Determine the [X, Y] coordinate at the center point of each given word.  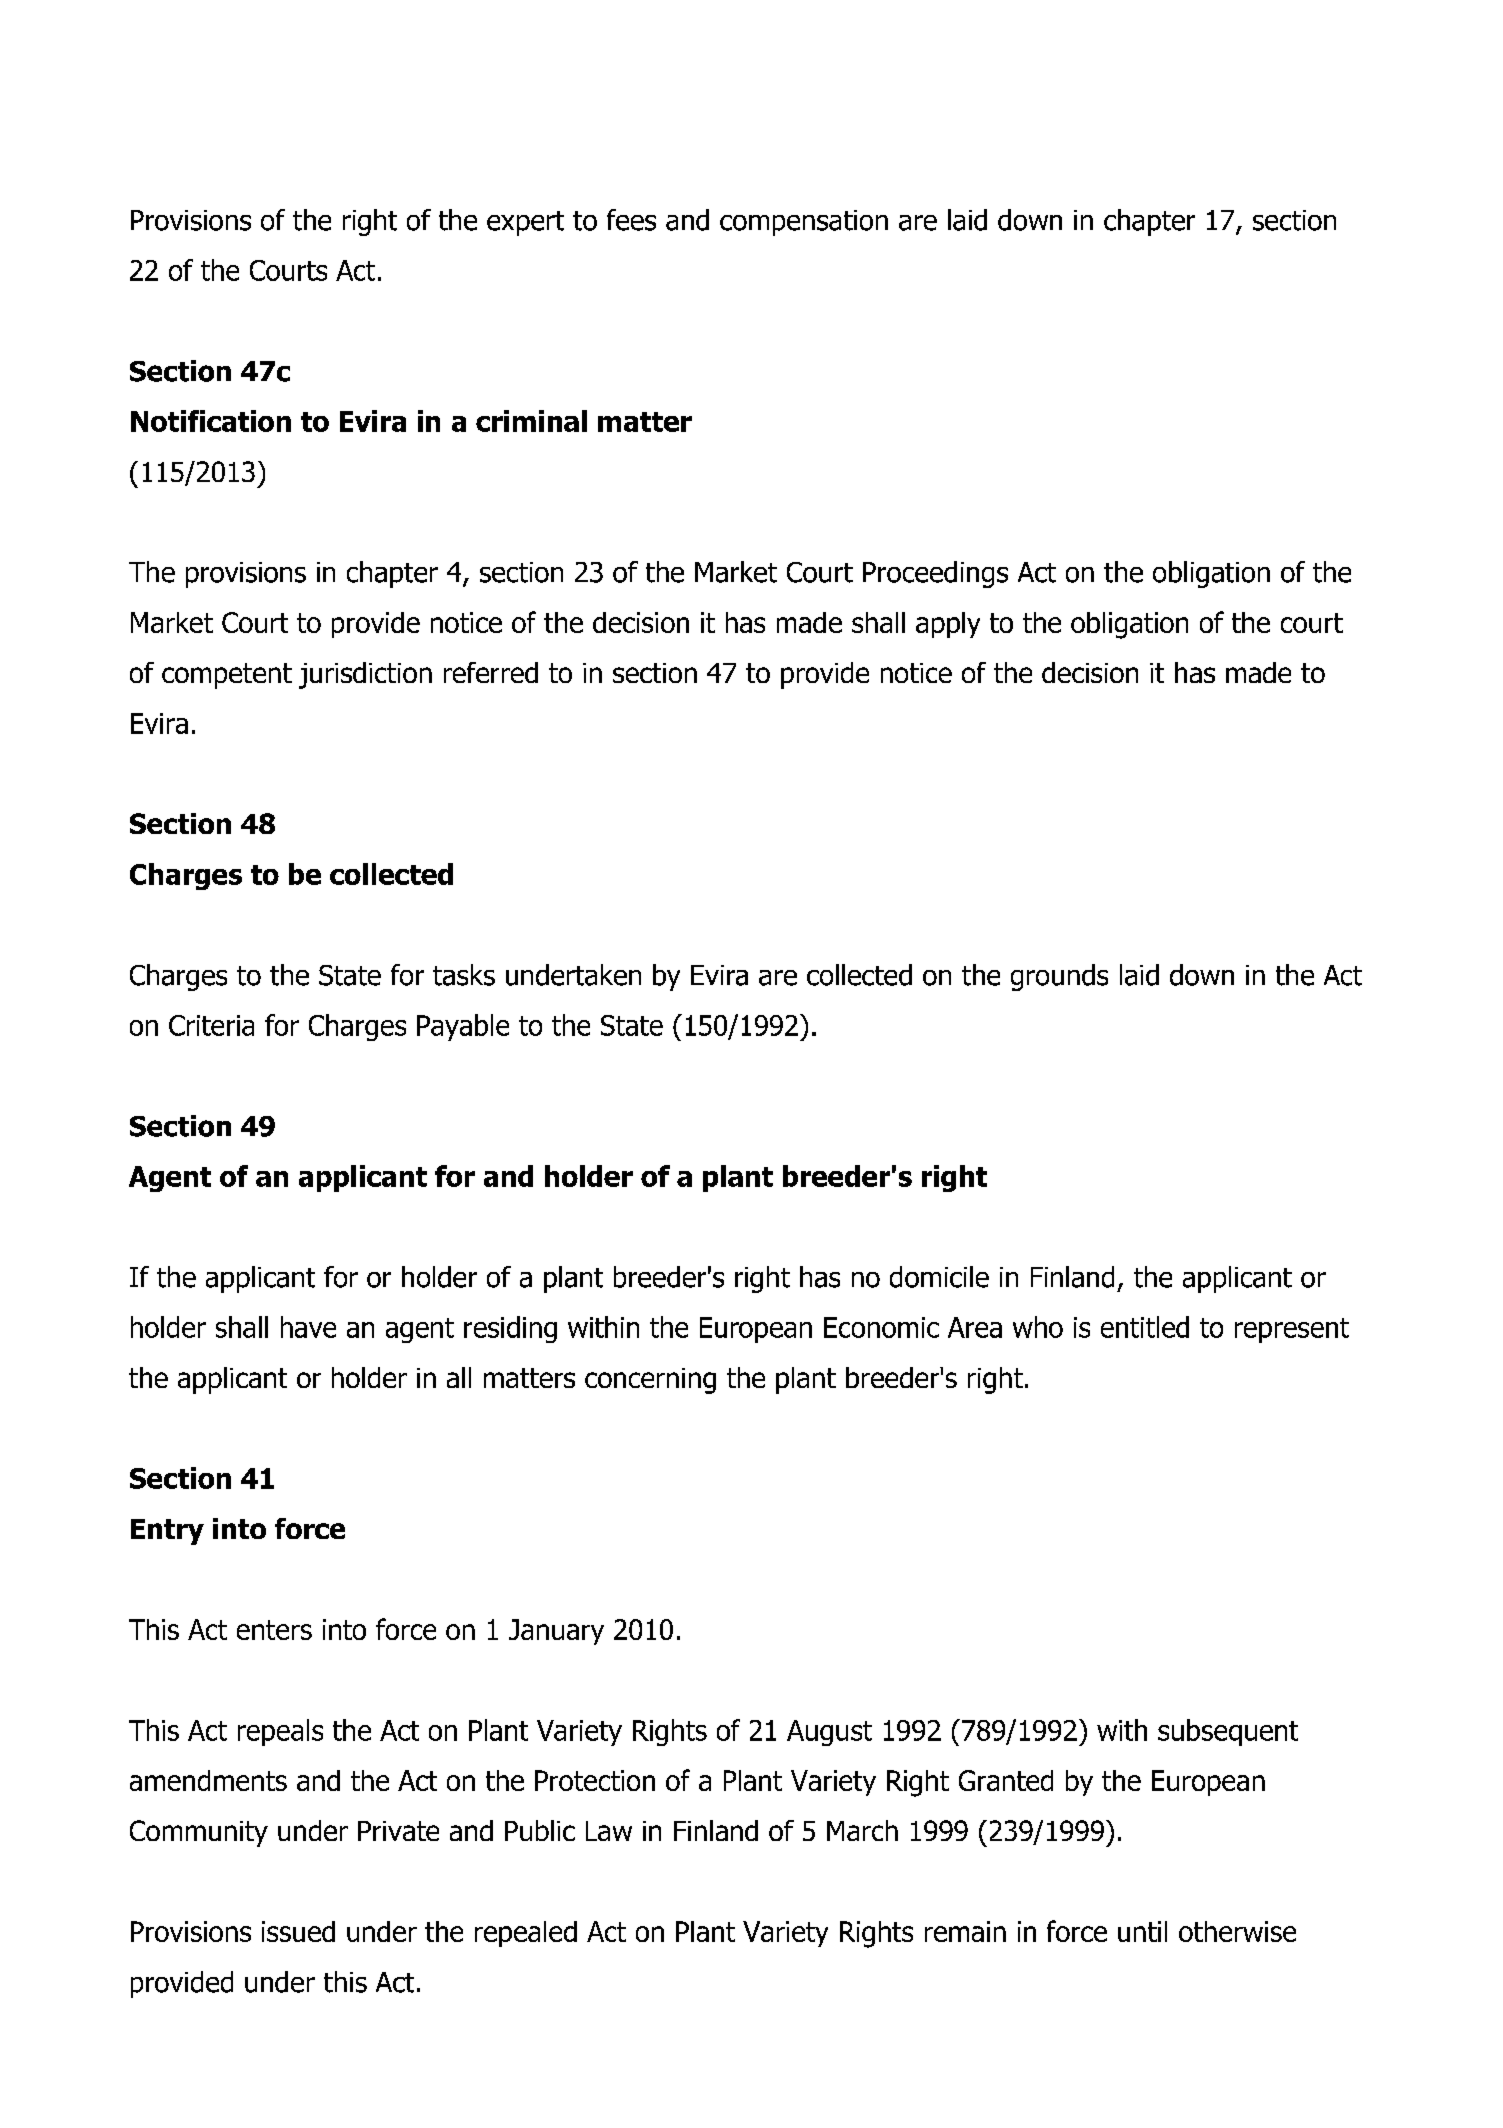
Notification [211, 421]
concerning [650, 1381]
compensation [804, 223]
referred [491, 672]
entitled [1145, 1327]
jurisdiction [365, 675]
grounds [1059, 977]
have [308, 1327]
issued [298, 1931]
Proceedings [935, 574]
